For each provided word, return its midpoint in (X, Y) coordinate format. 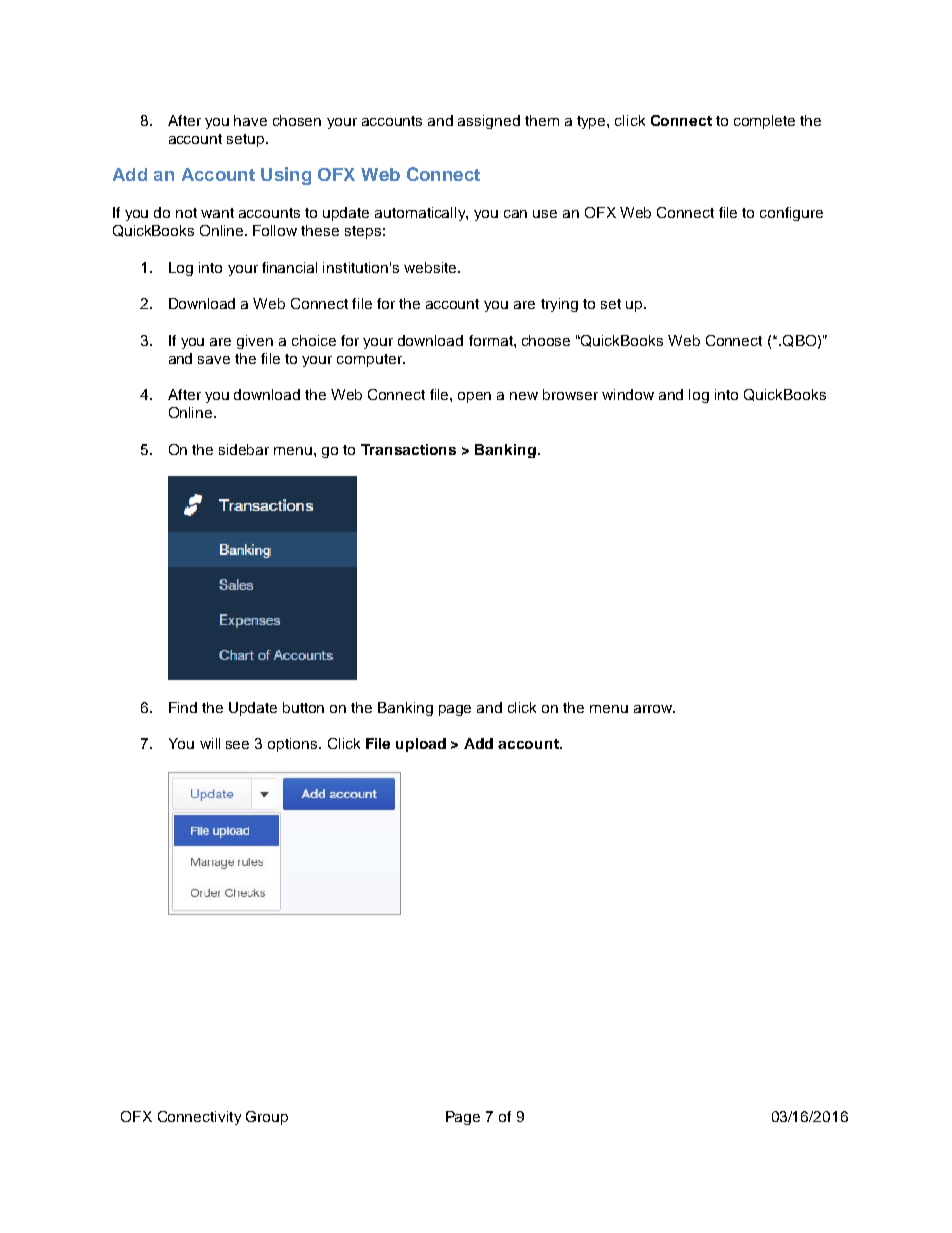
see (237, 745)
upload (421, 745)
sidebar (244, 449)
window (628, 394)
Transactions (408, 449)
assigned (489, 122)
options (294, 745)
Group (267, 1118)
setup (247, 140)
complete (764, 122)
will (210, 743)
